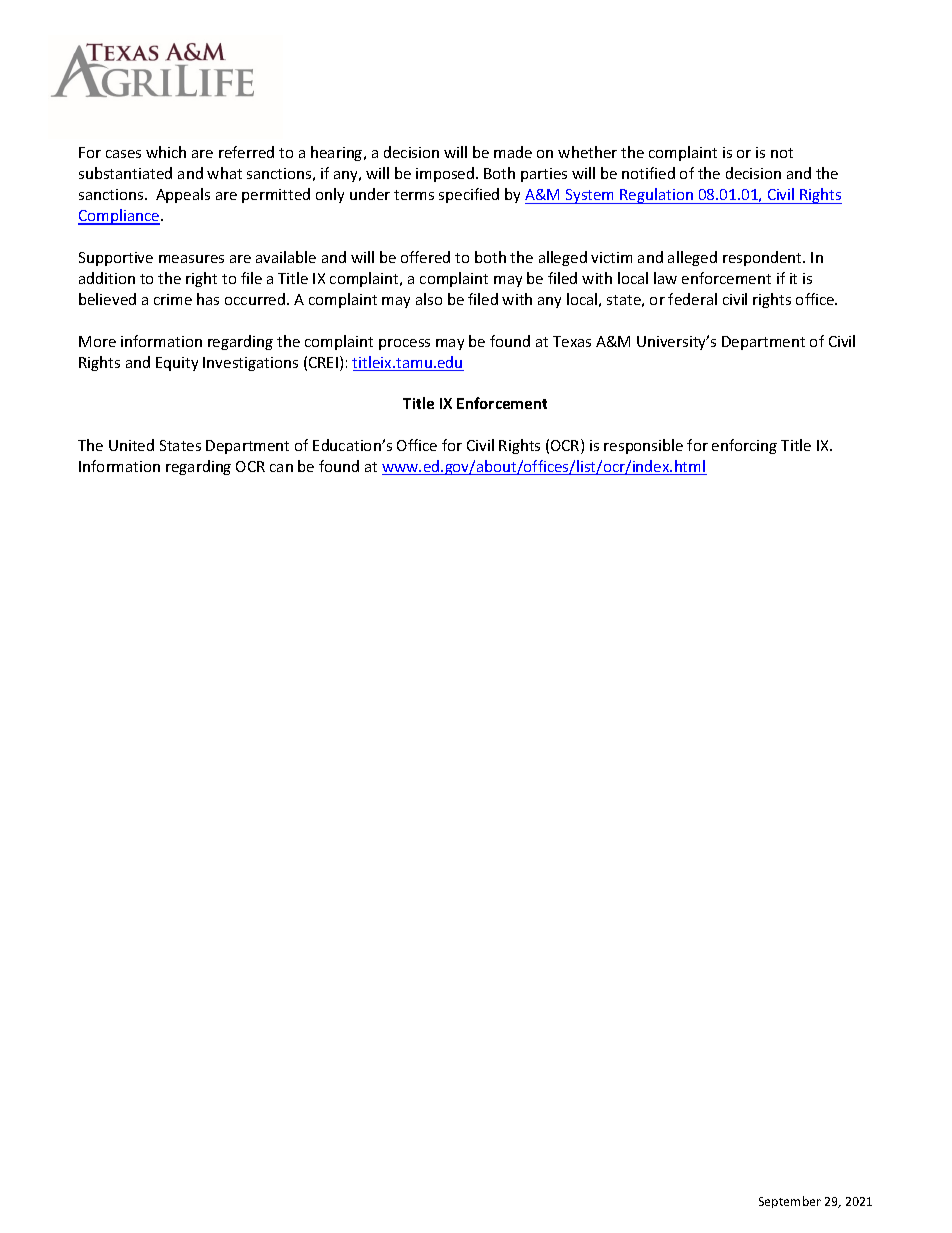 This screenshot has width=952, height=1233. I want to click on Texas, so click(572, 341).
